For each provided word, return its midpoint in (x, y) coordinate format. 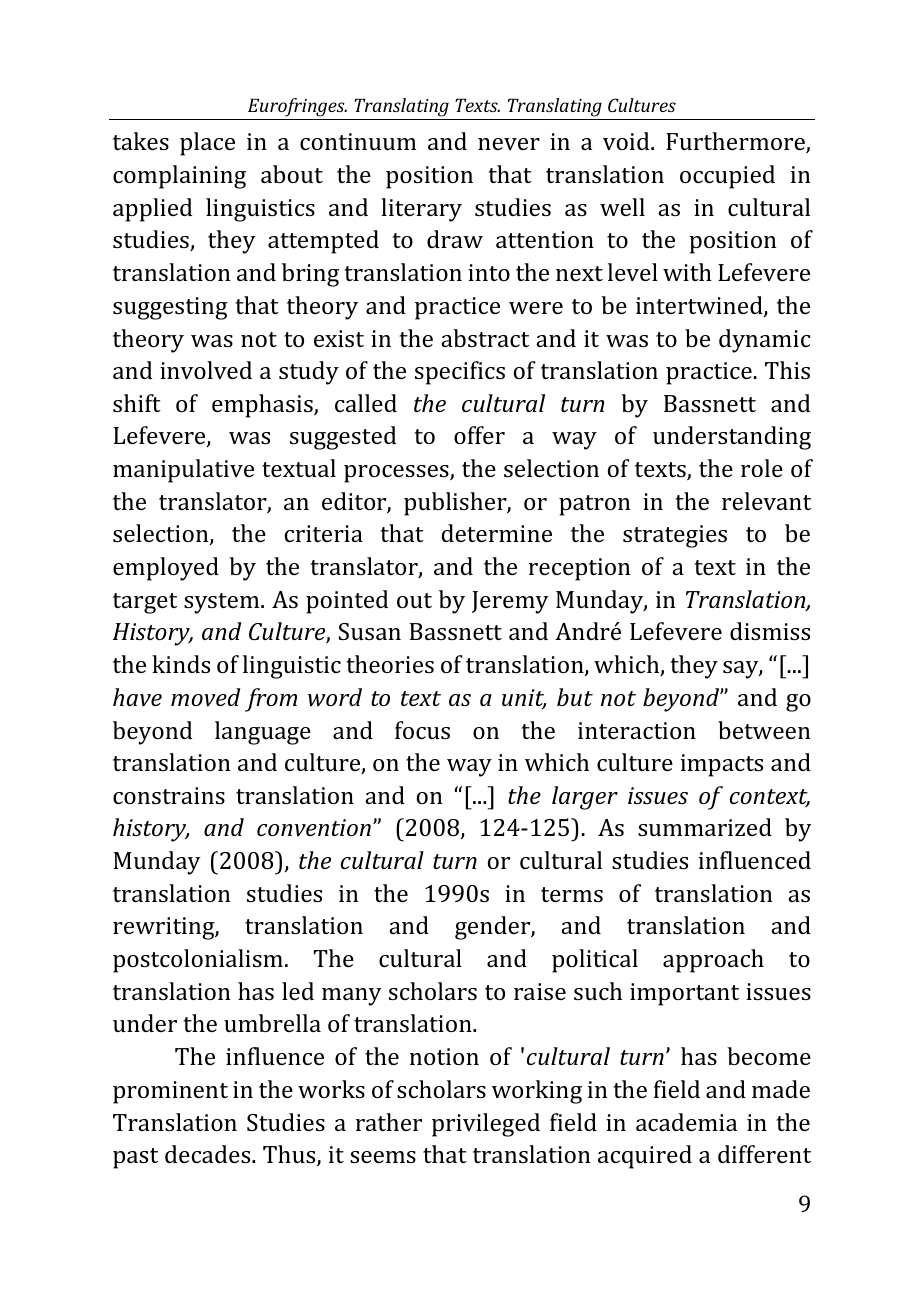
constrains (169, 795)
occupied (727, 177)
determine (497, 533)
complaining (179, 177)
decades (209, 1154)
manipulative (183, 471)
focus (422, 730)
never (509, 144)
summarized (705, 827)
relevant (766, 501)
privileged (486, 1125)
